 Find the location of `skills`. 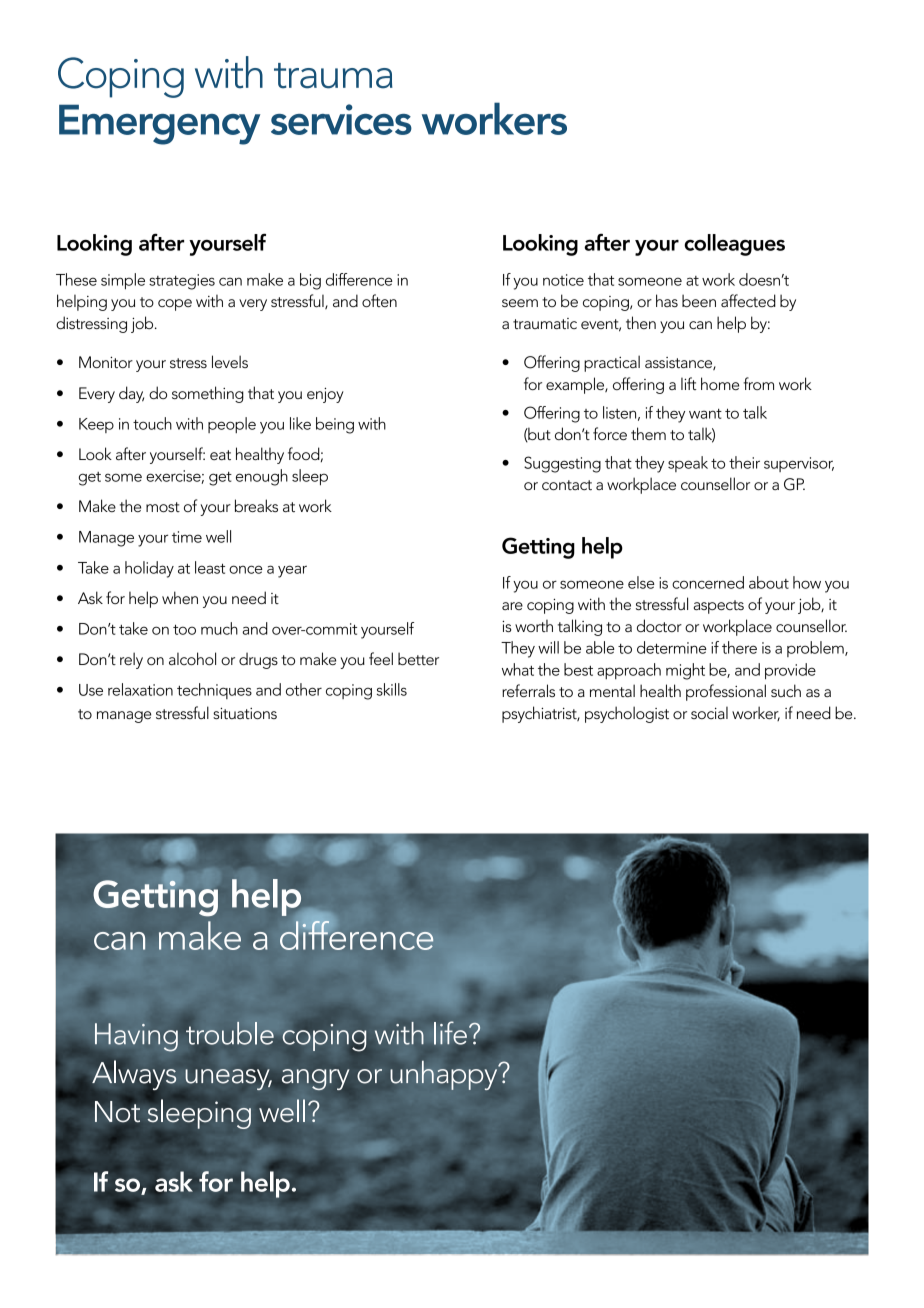

skills is located at coordinates (392, 689).
